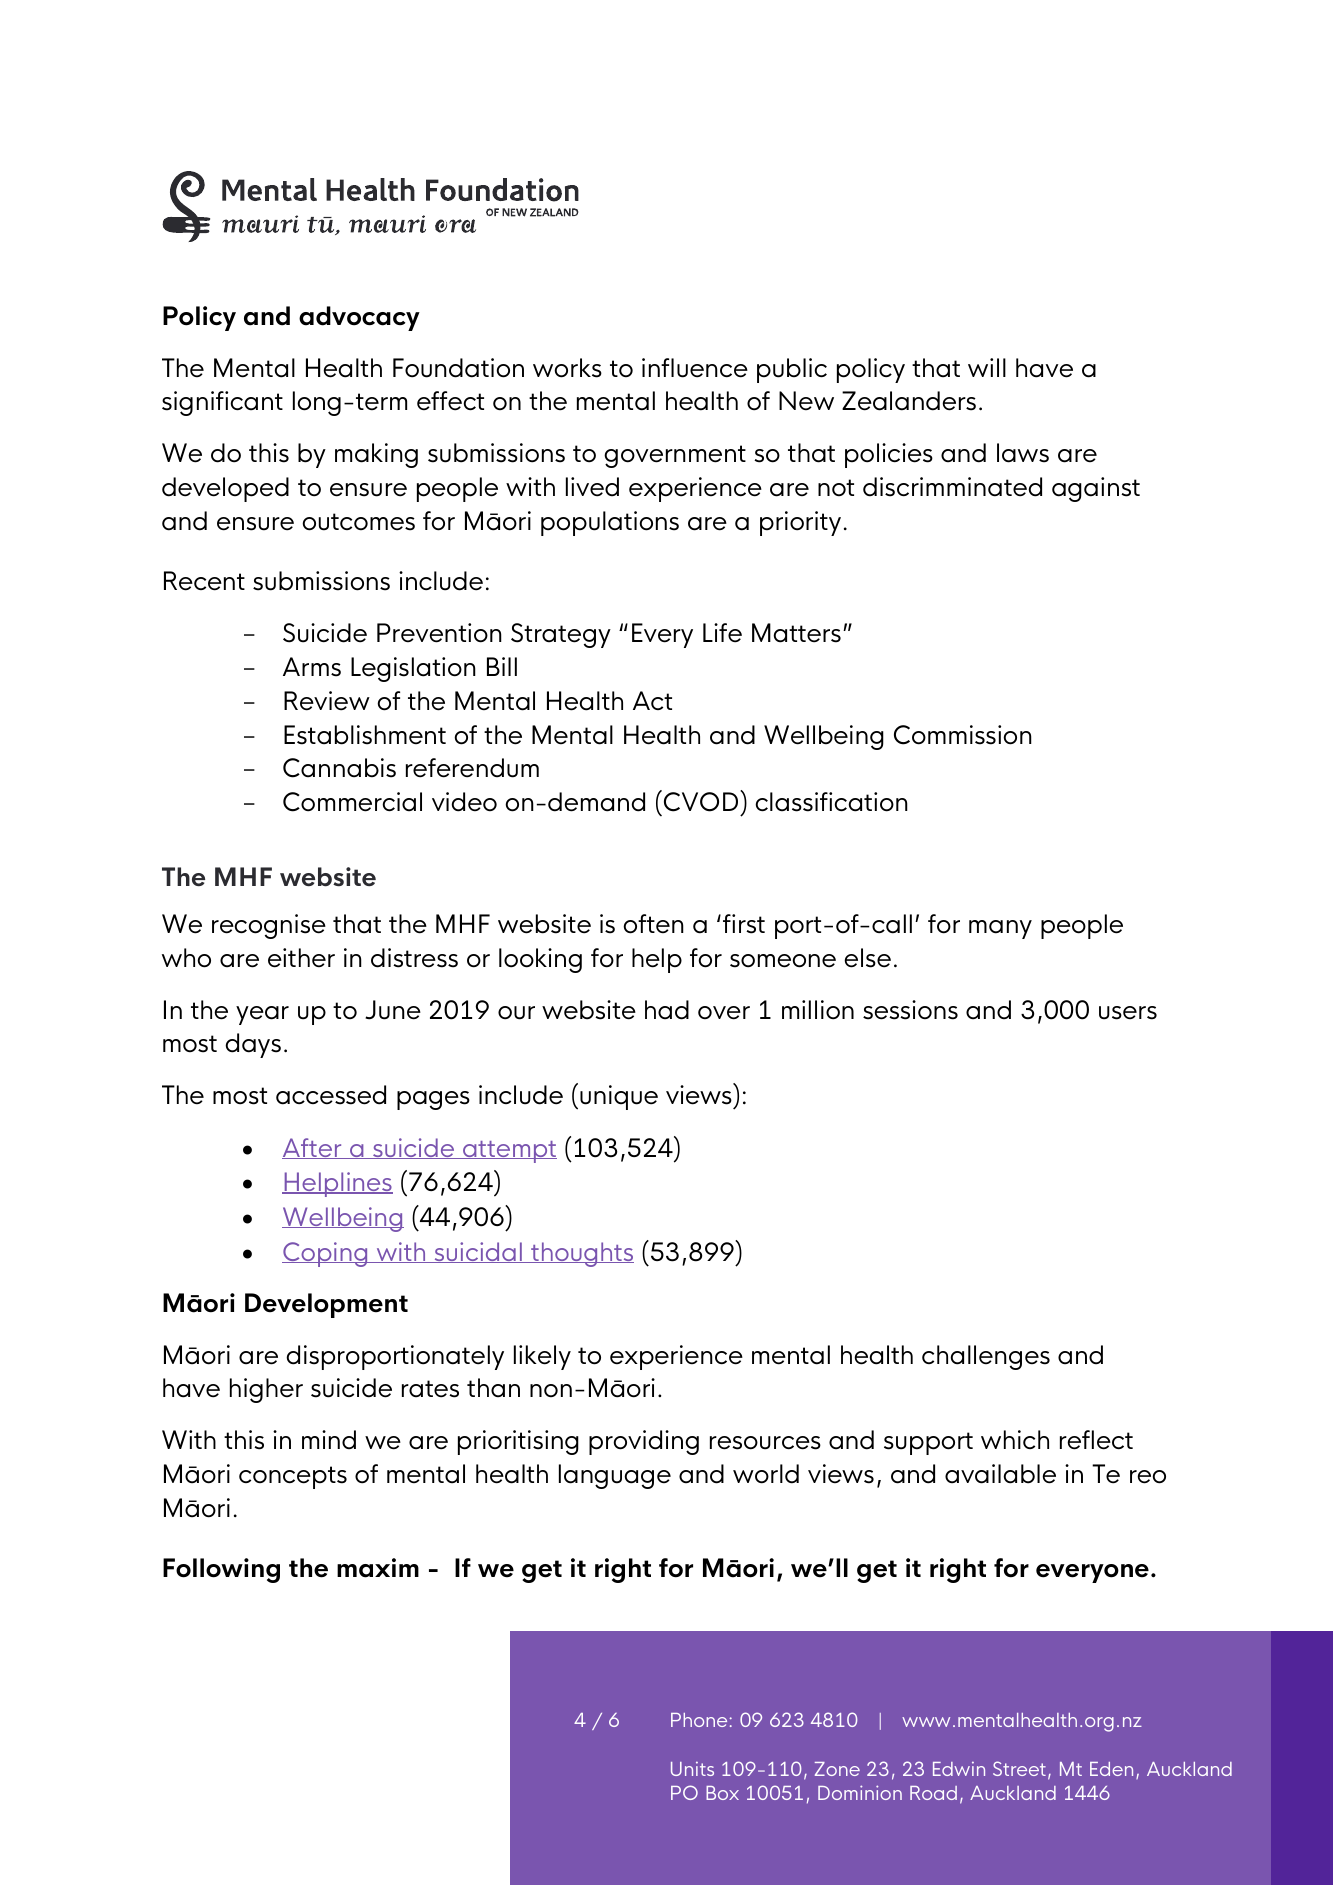  I want to click on advocacy, so click(359, 318).
